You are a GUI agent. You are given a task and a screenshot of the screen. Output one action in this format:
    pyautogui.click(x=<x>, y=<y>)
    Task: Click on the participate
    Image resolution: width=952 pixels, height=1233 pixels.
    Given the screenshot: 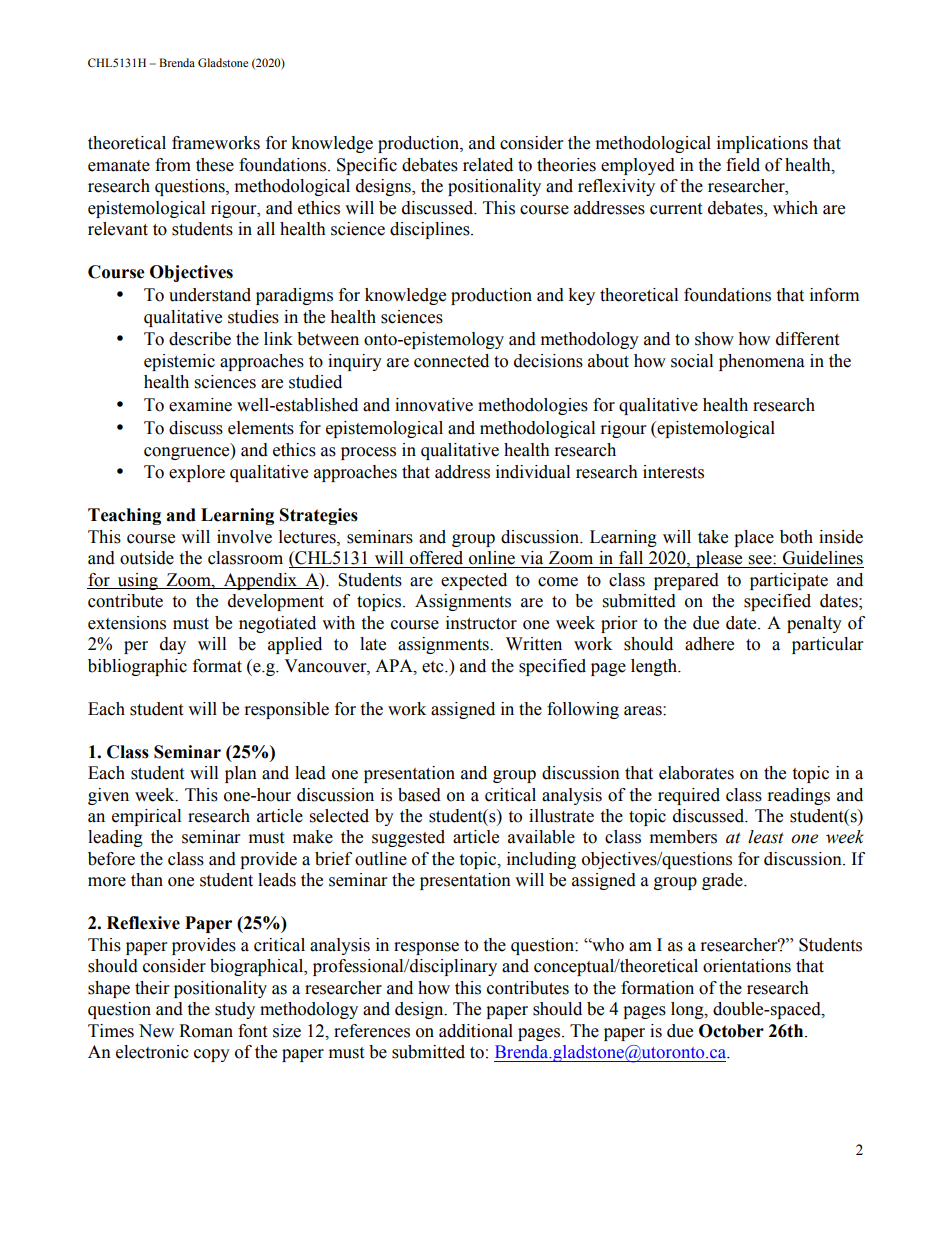 What is the action you would take?
    pyautogui.click(x=789, y=581)
